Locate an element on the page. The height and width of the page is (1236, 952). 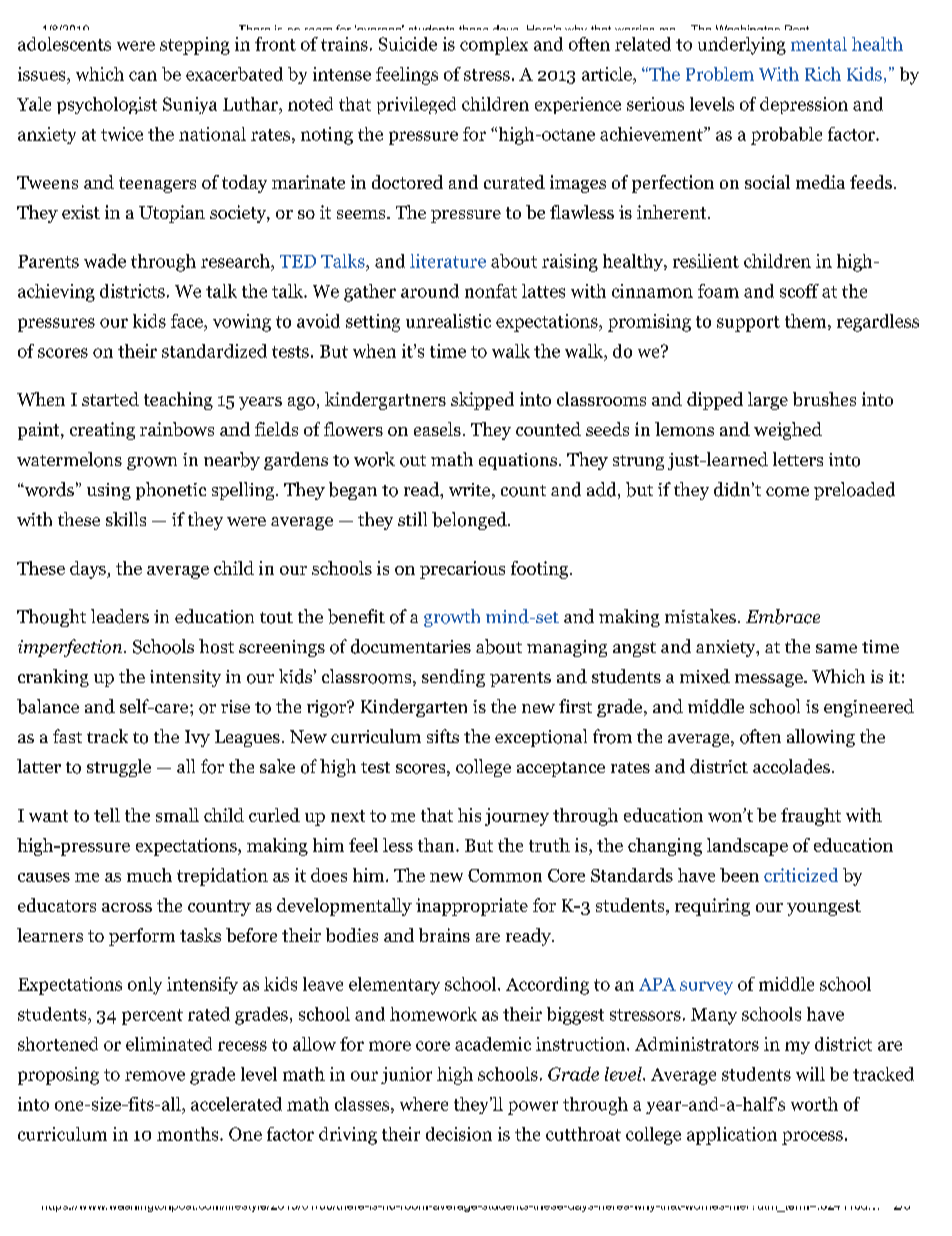
privileged is located at coordinates (416, 105).
